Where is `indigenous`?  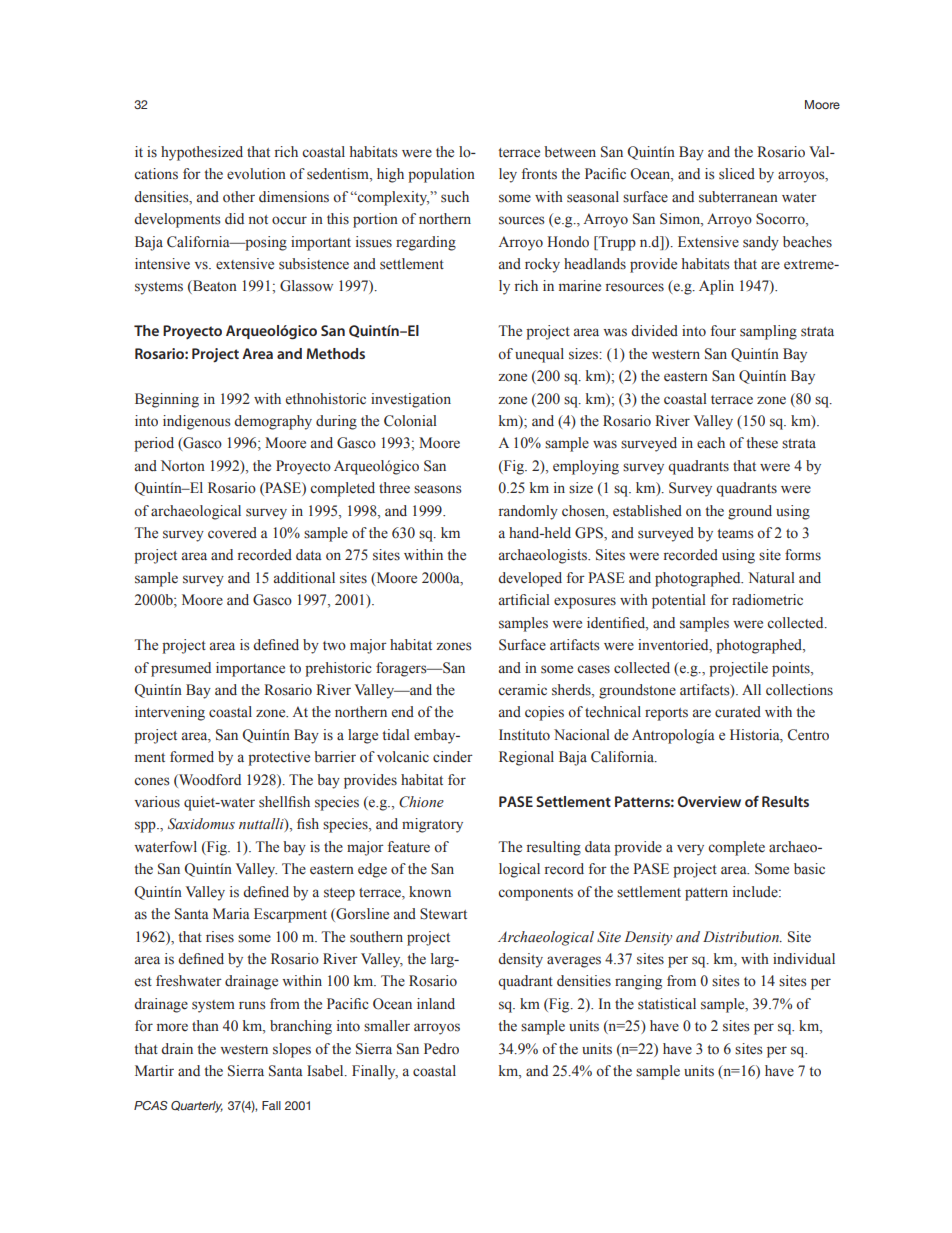
indigenous is located at coordinates (196, 422).
